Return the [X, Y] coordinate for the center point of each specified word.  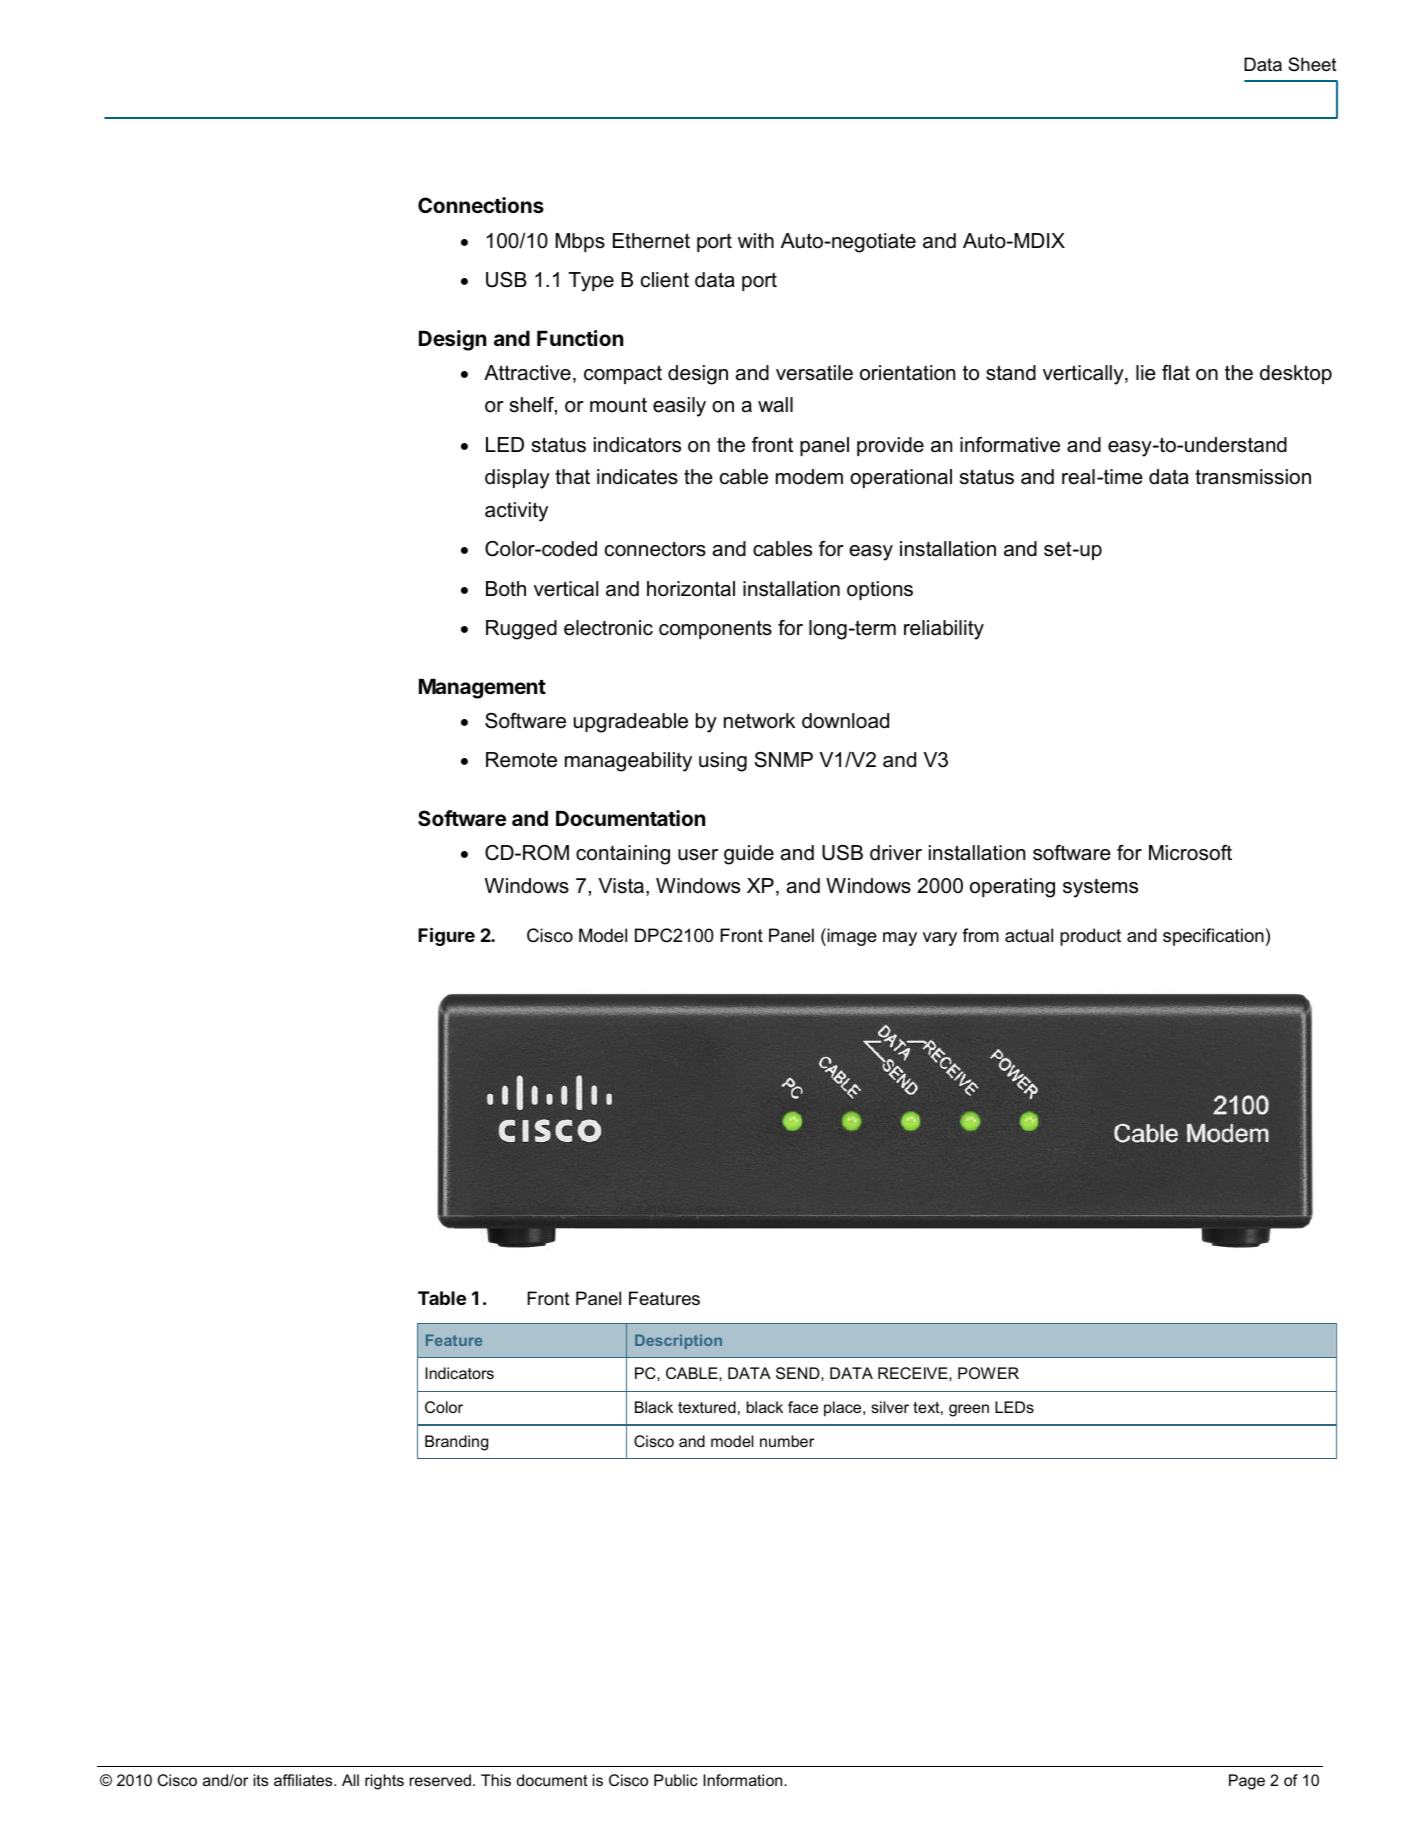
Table [442, 1298]
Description [678, 1341]
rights [384, 1782]
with [756, 240]
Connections [481, 205]
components [715, 629]
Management [482, 689]
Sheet [1312, 64]
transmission [1253, 477]
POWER [988, 1373]
